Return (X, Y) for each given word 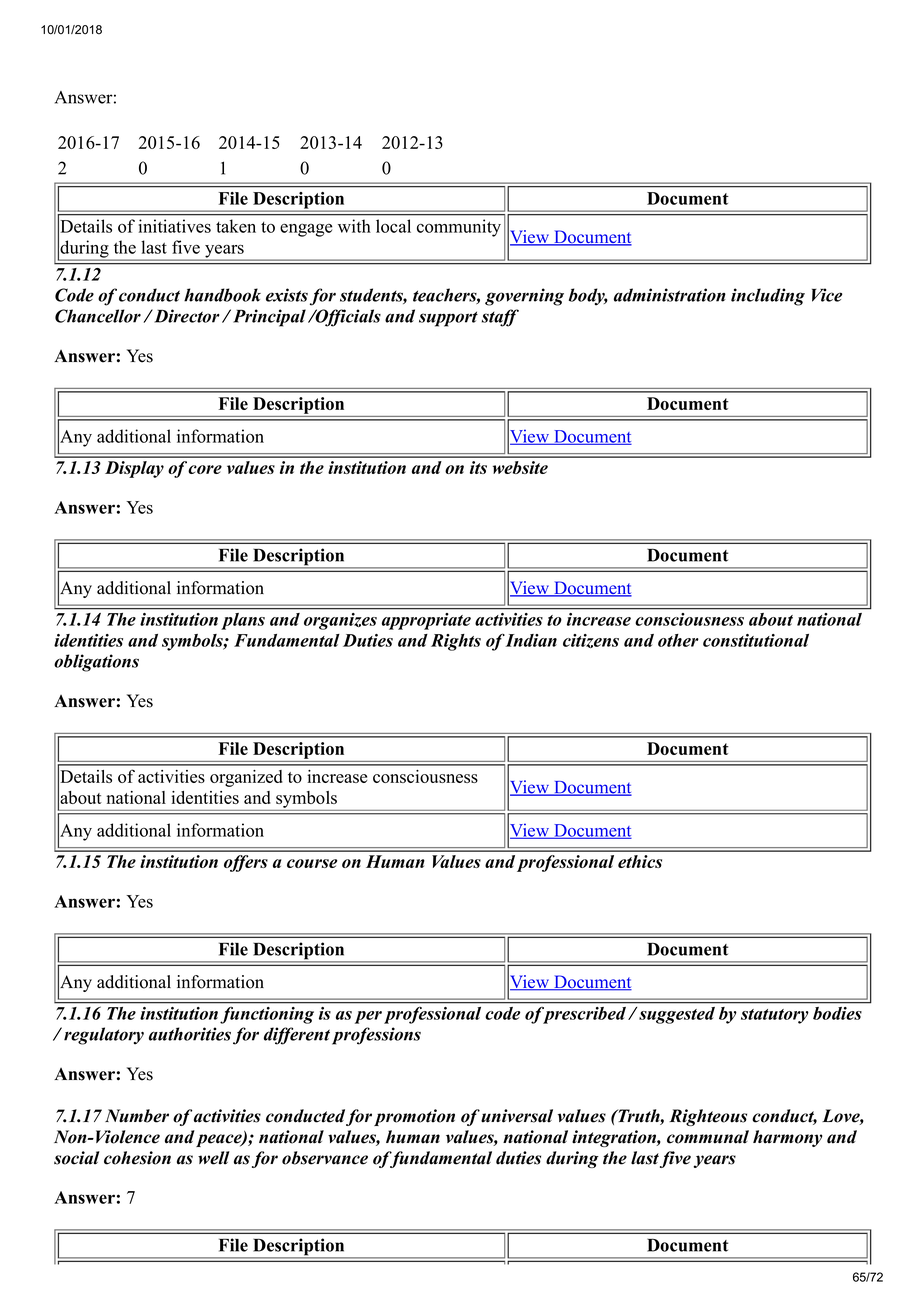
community (459, 228)
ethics (640, 861)
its (478, 467)
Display (134, 469)
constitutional (756, 640)
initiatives (175, 226)
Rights (456, 642)
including (768, 297)
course (312, 863)
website (520, 467)
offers (246, 863)
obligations (96, 663)
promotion (414, 1117)
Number (137, 1116)
